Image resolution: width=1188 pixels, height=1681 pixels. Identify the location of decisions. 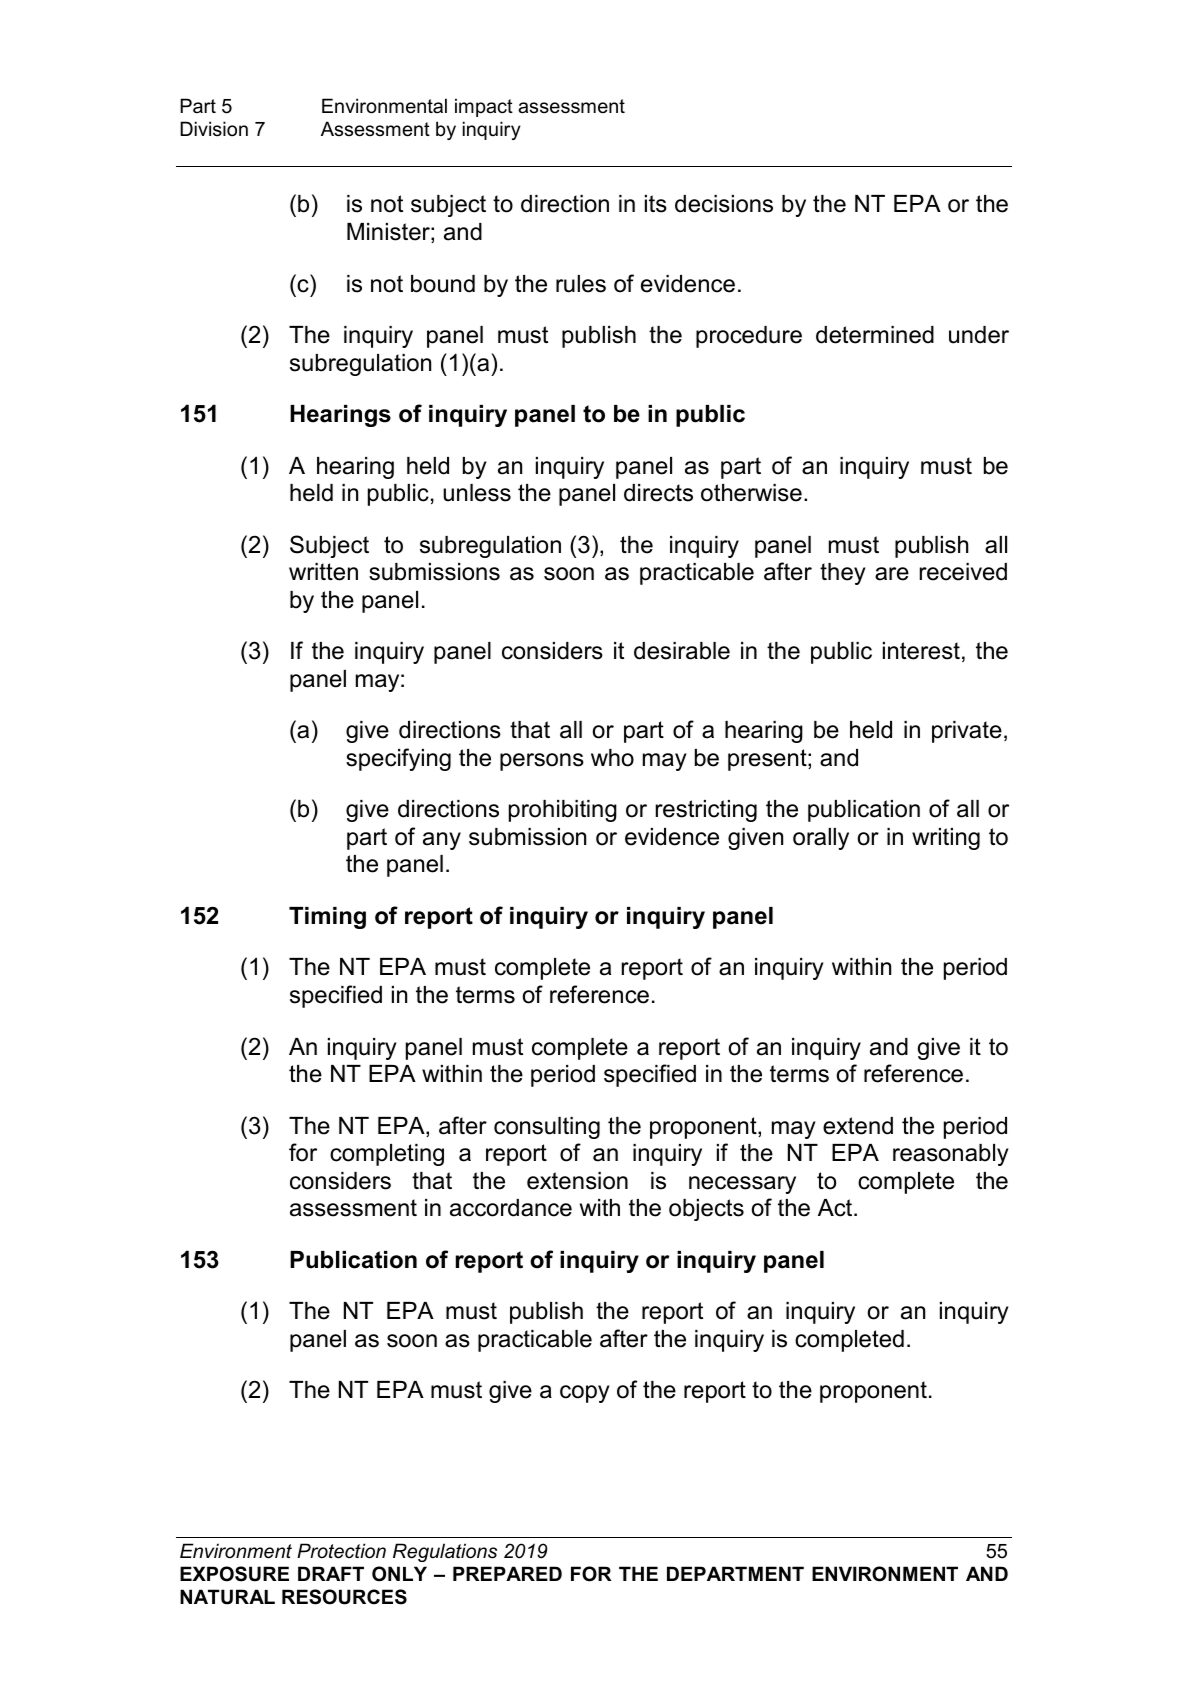
(724, 204).
